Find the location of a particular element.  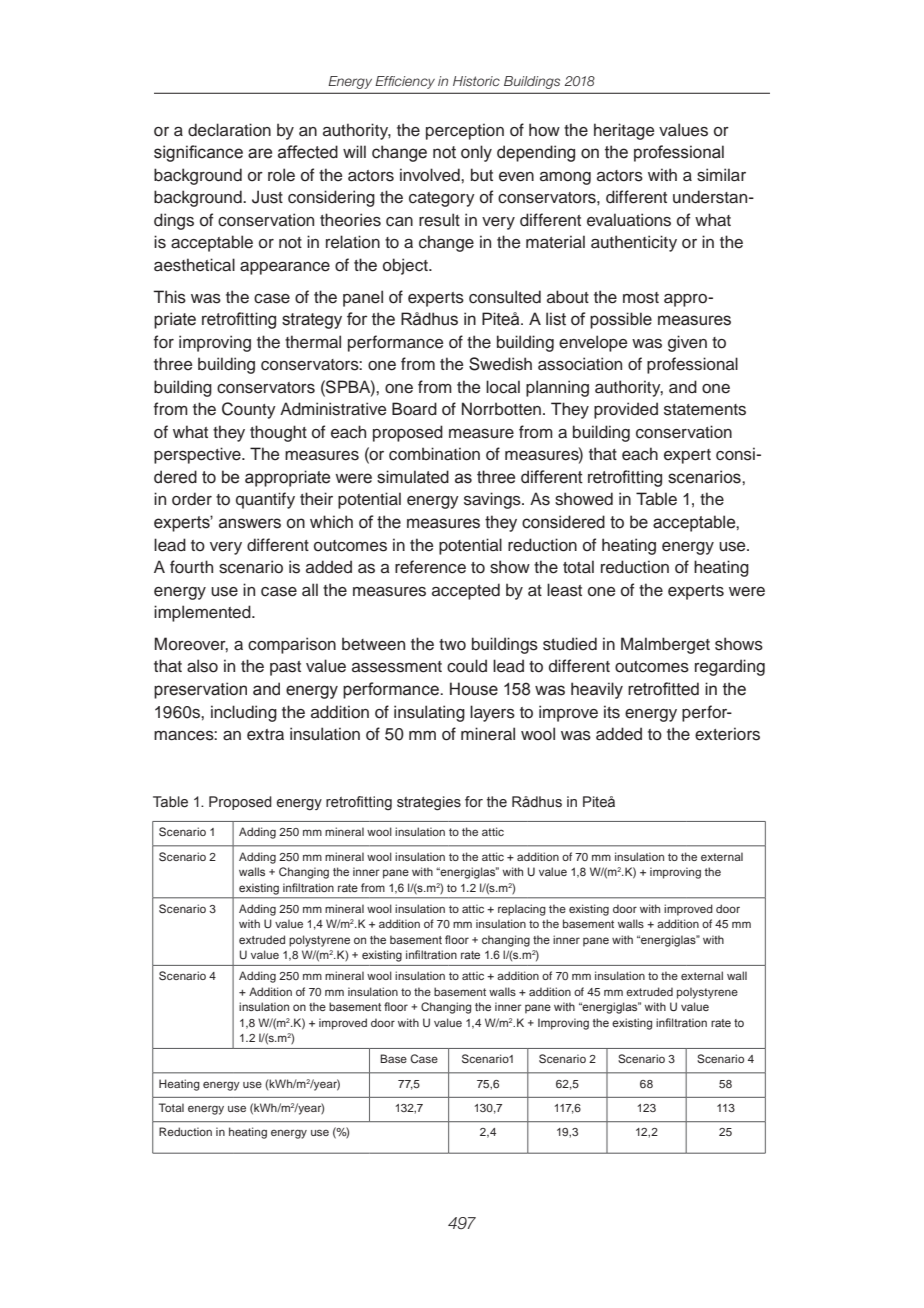

declaration is located at coordinates (229, 130).
